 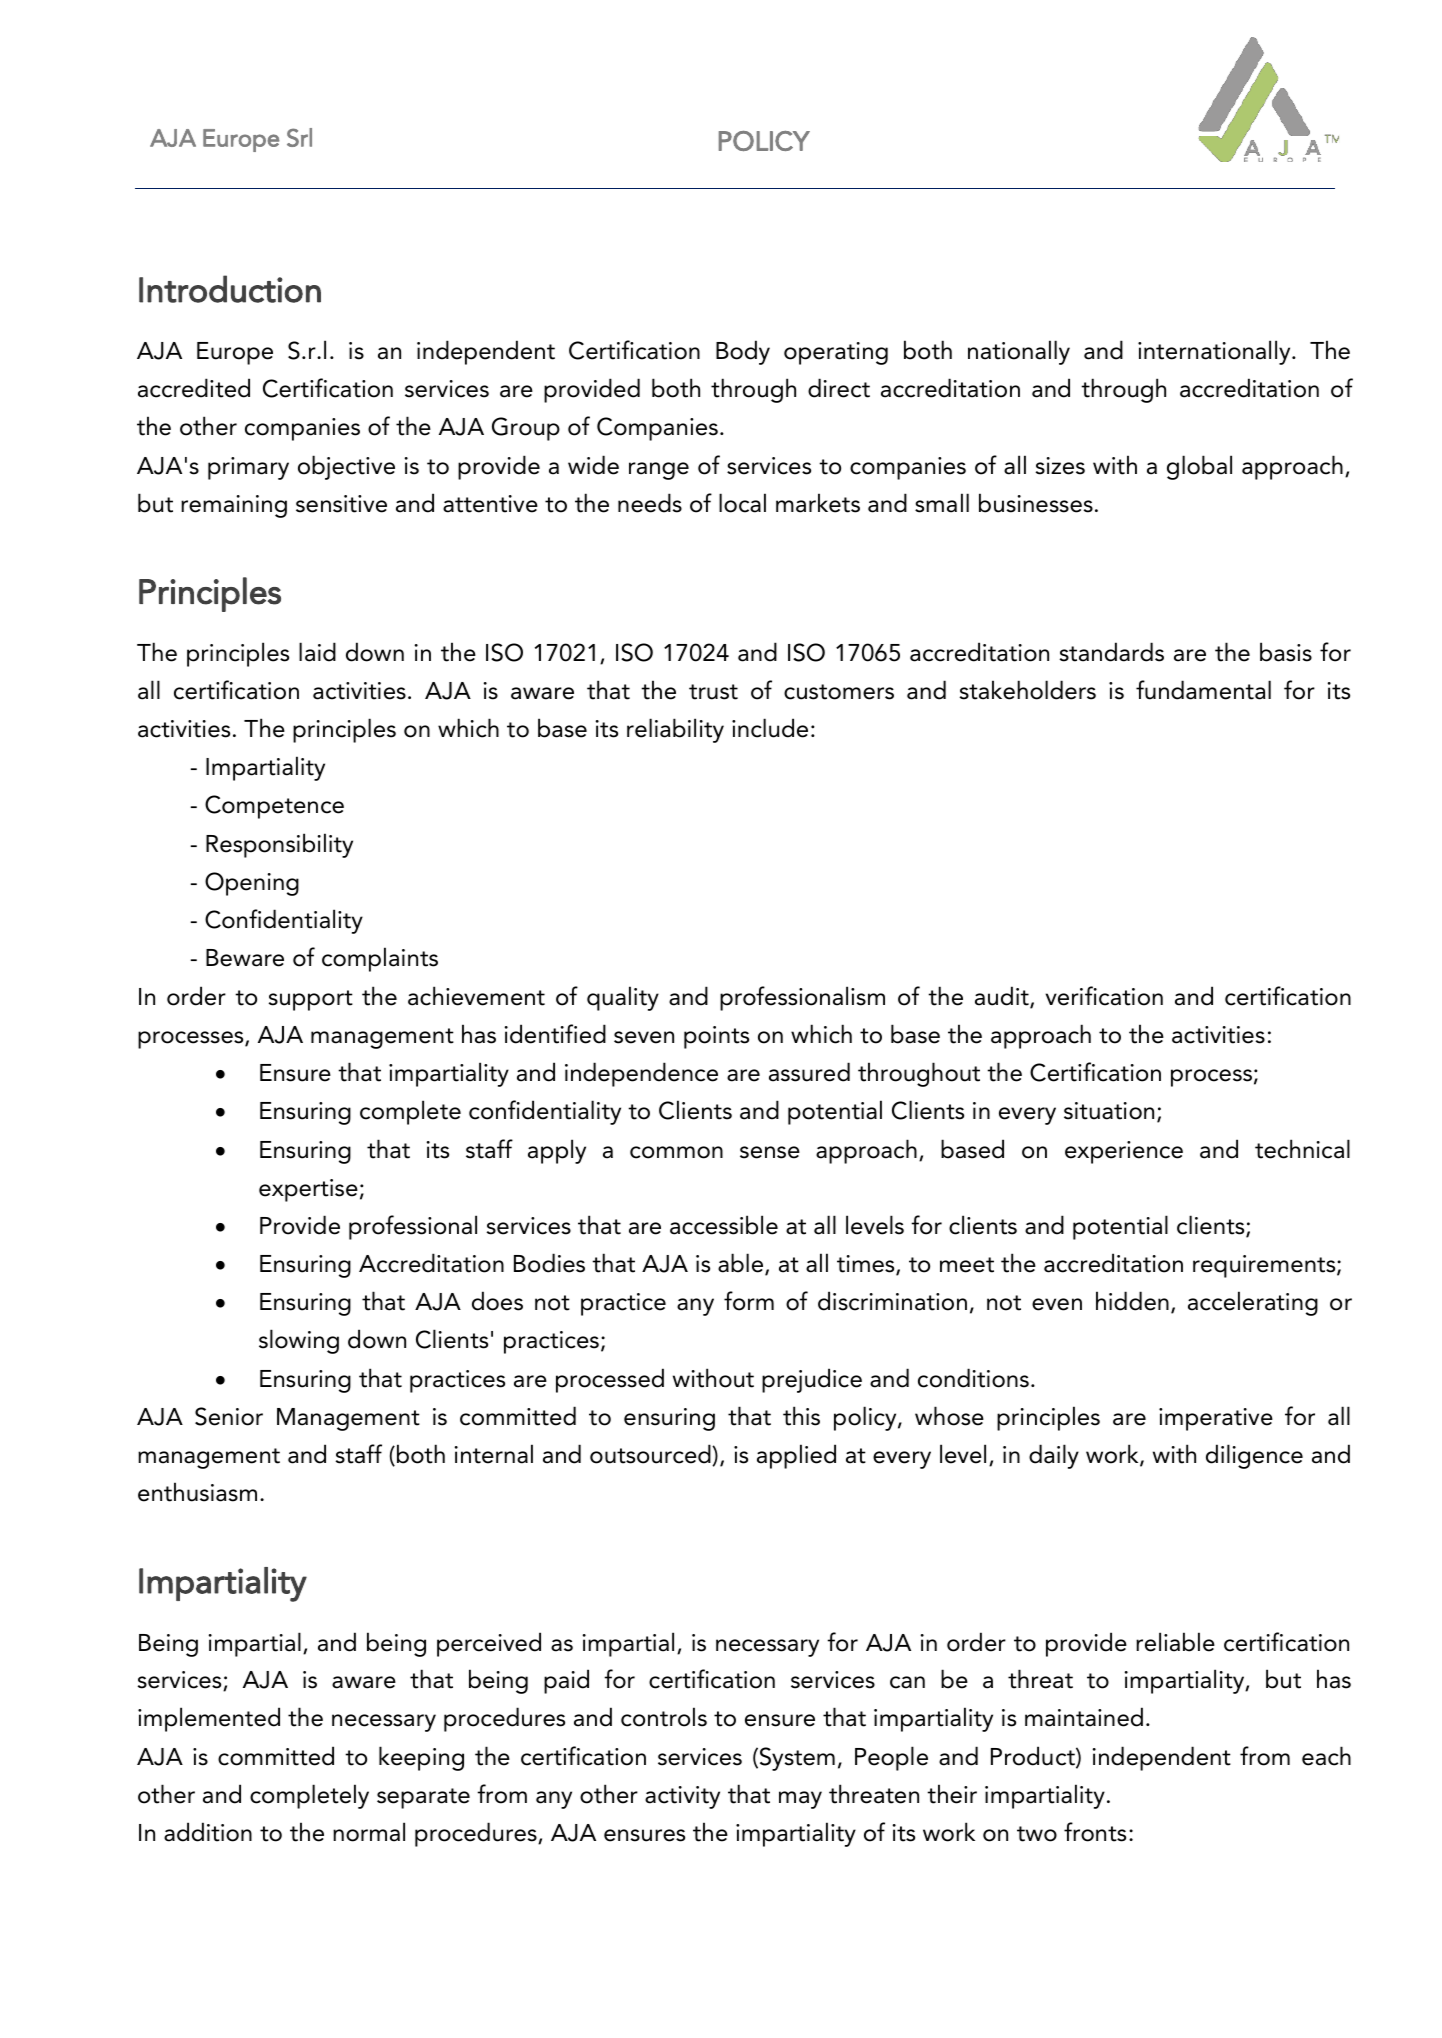 What do you see at coordinates (743, 352) in the page?
I see `Body` at bounding box center [743, 352].
